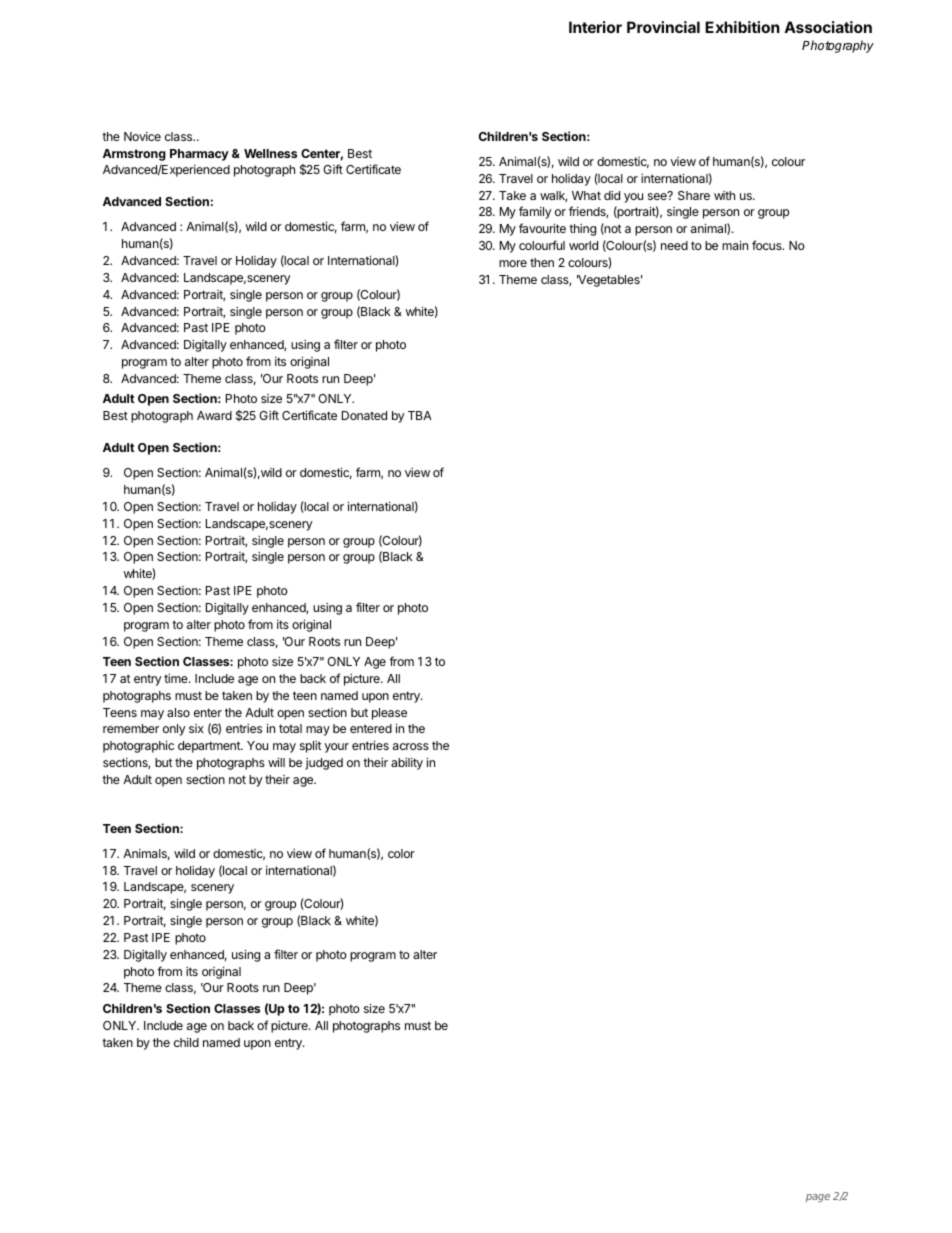  What do you see at coordinates (595, 27) in the screenshot?
I see `Interior` at bounding box center [595, 27].
